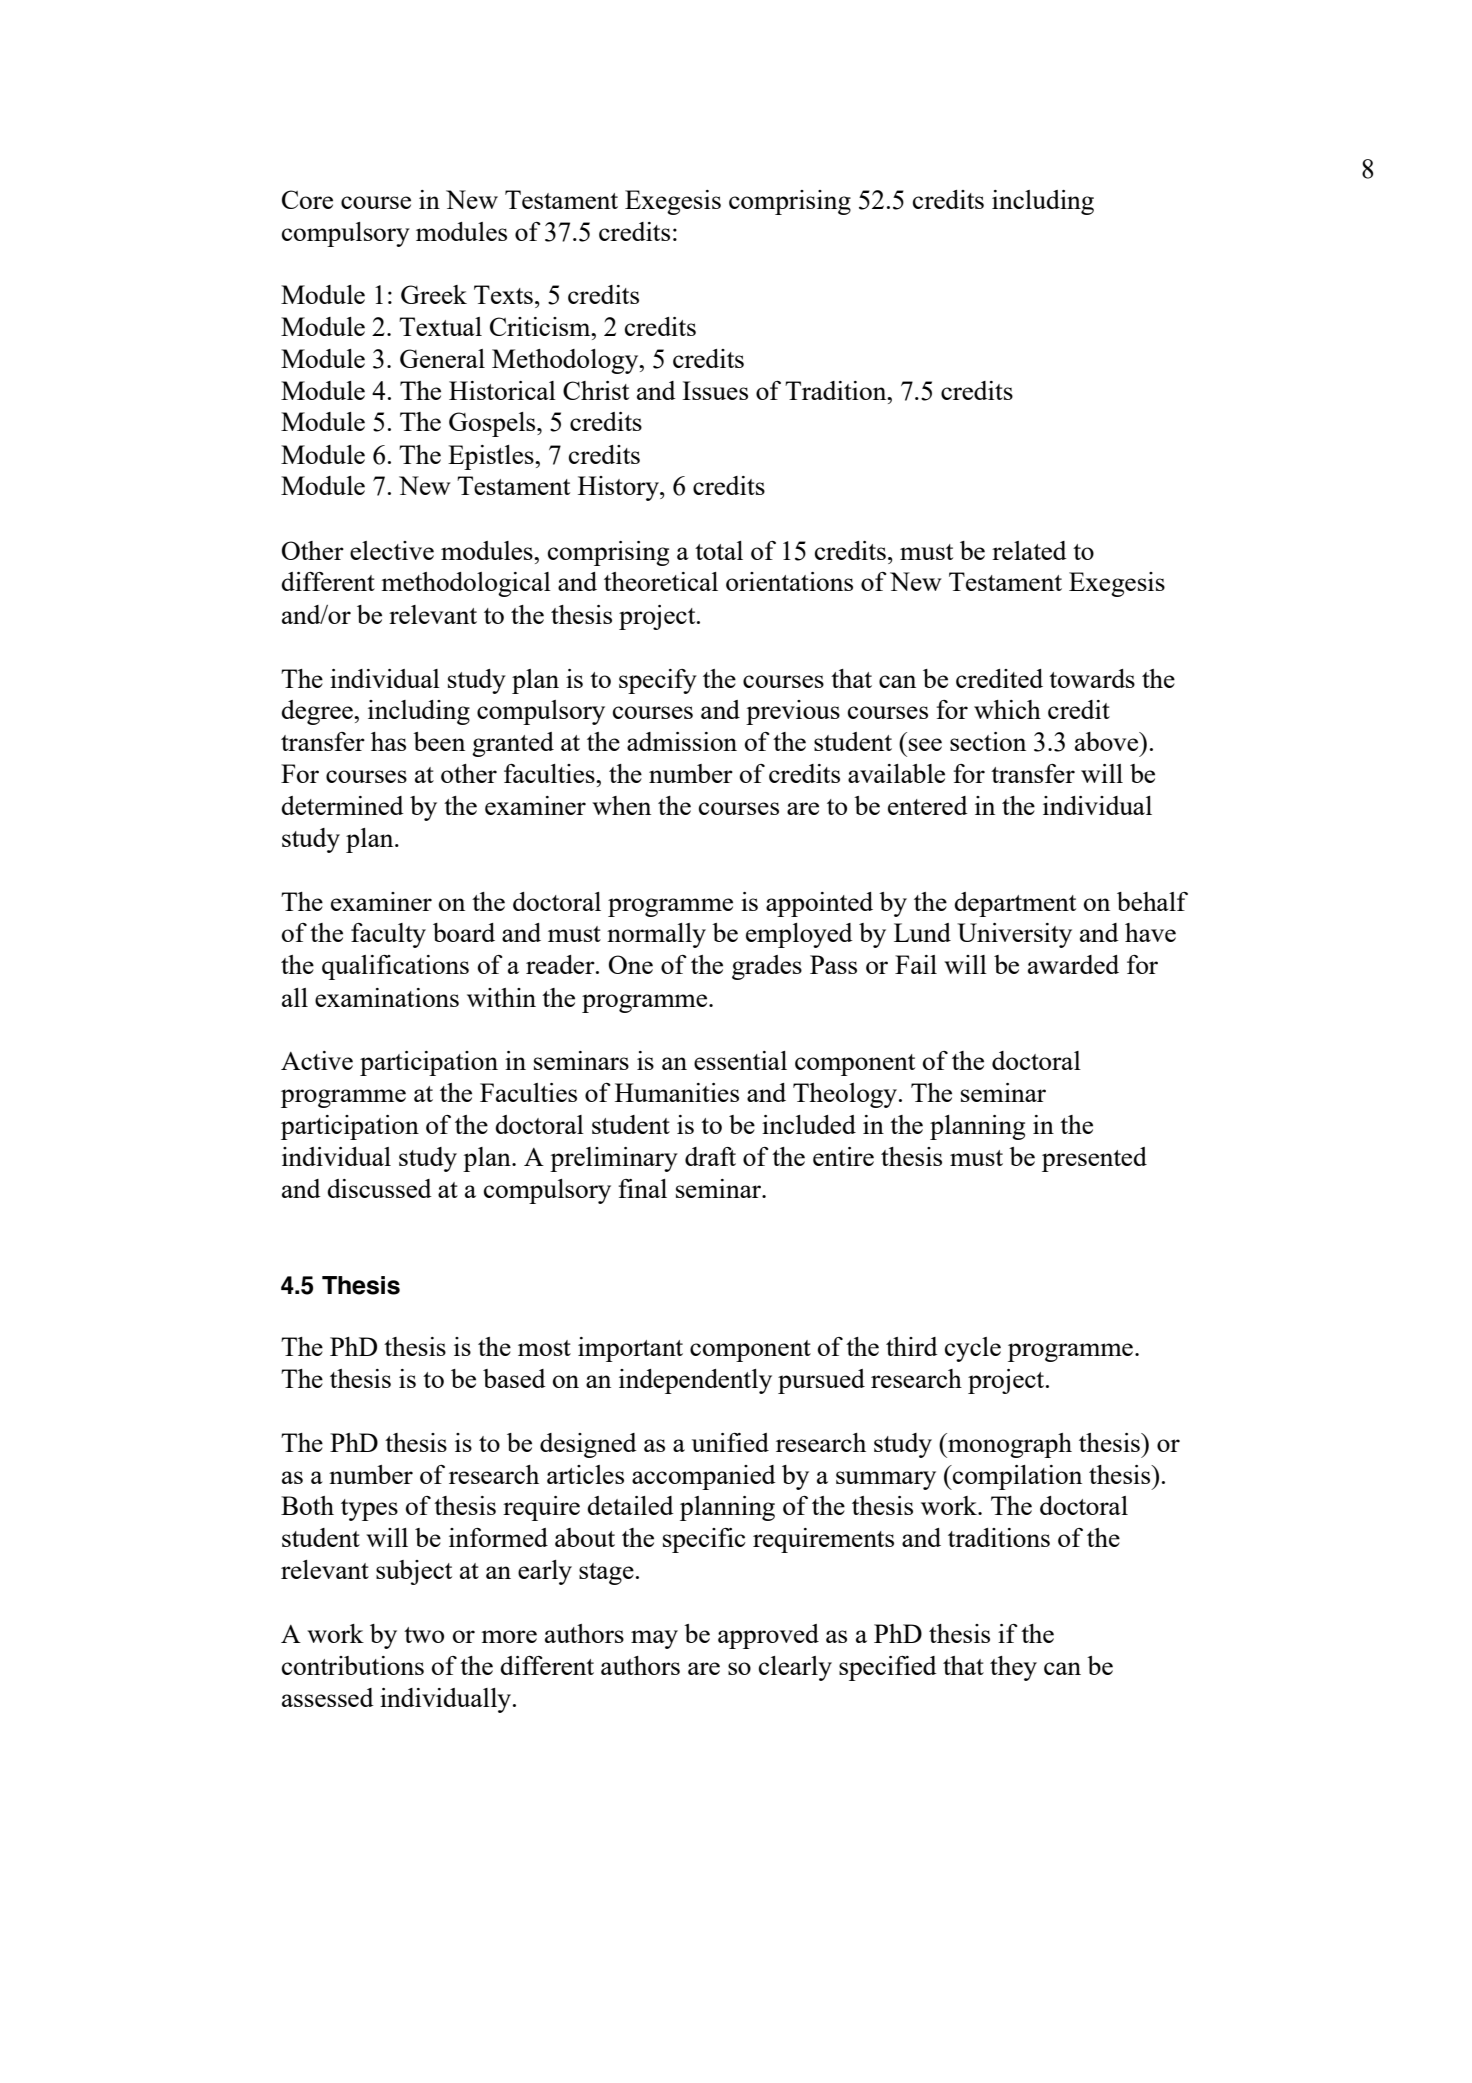 This screenshot has width=1472, height=2083. I want to click on Greek, so click(434, 294).
